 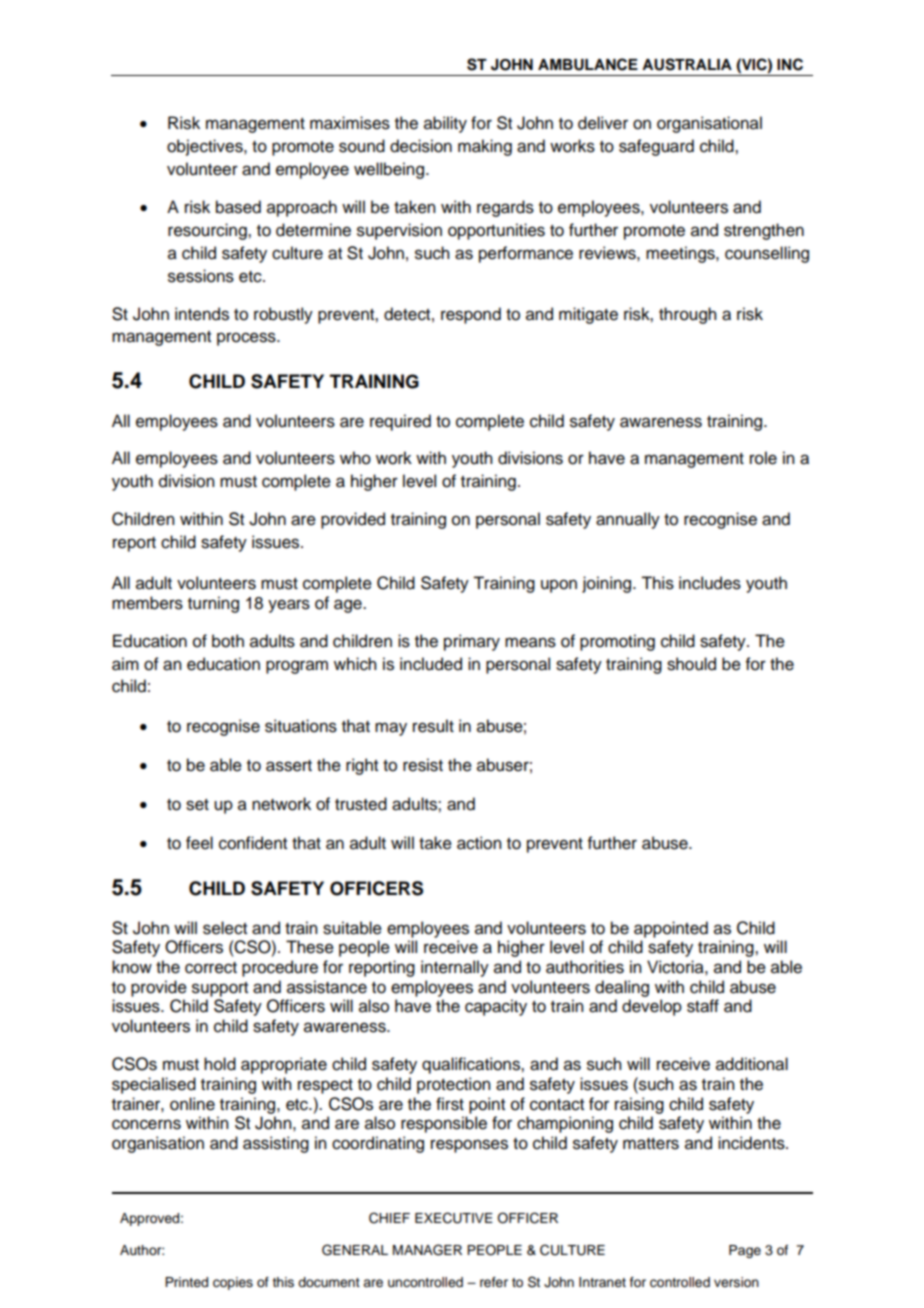 What do you see at coordinates (206, 147) in the image?
I see `objectives` at bounding box center [206, 147].
